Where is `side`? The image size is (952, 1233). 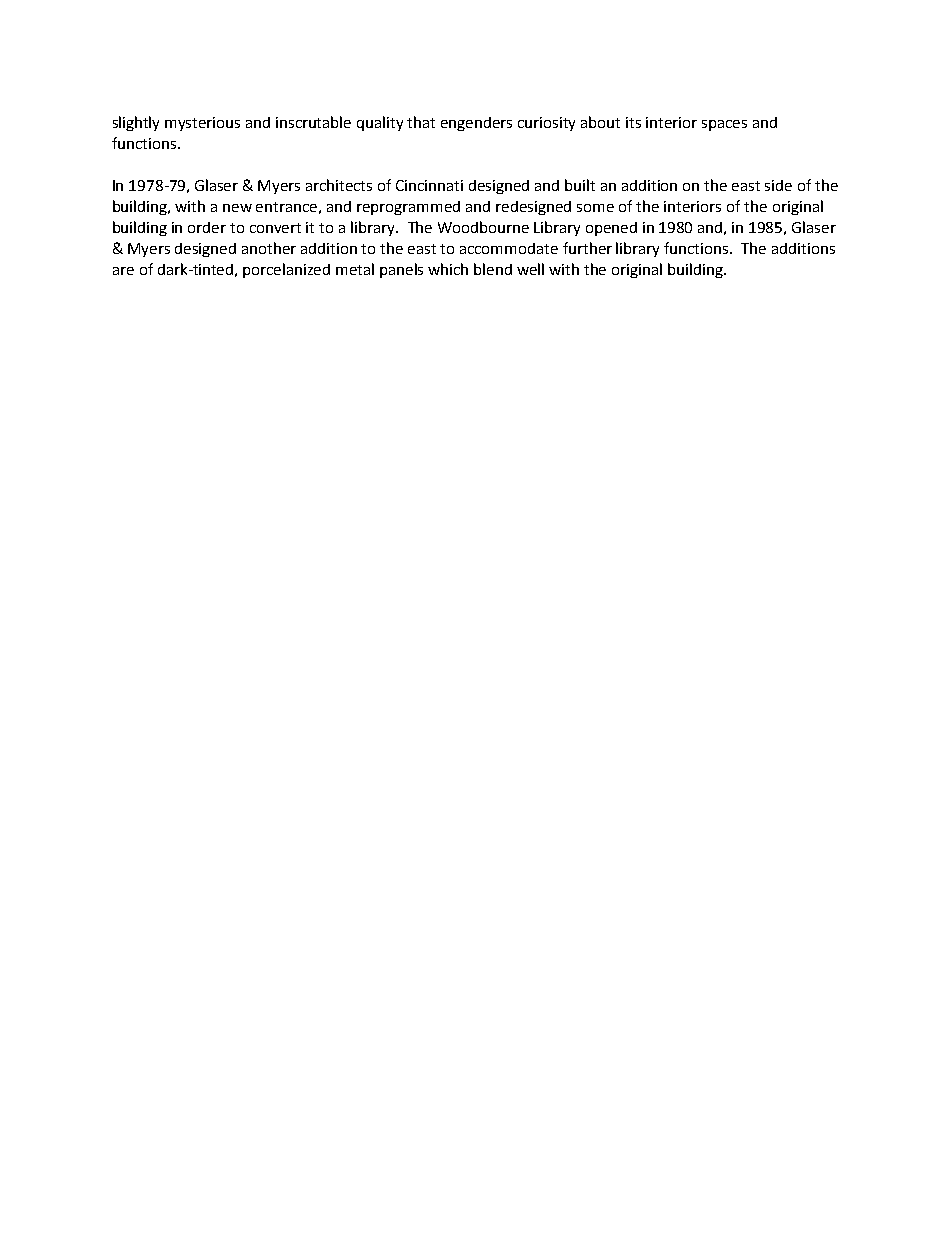 side is located at coordinates (778, 185).
